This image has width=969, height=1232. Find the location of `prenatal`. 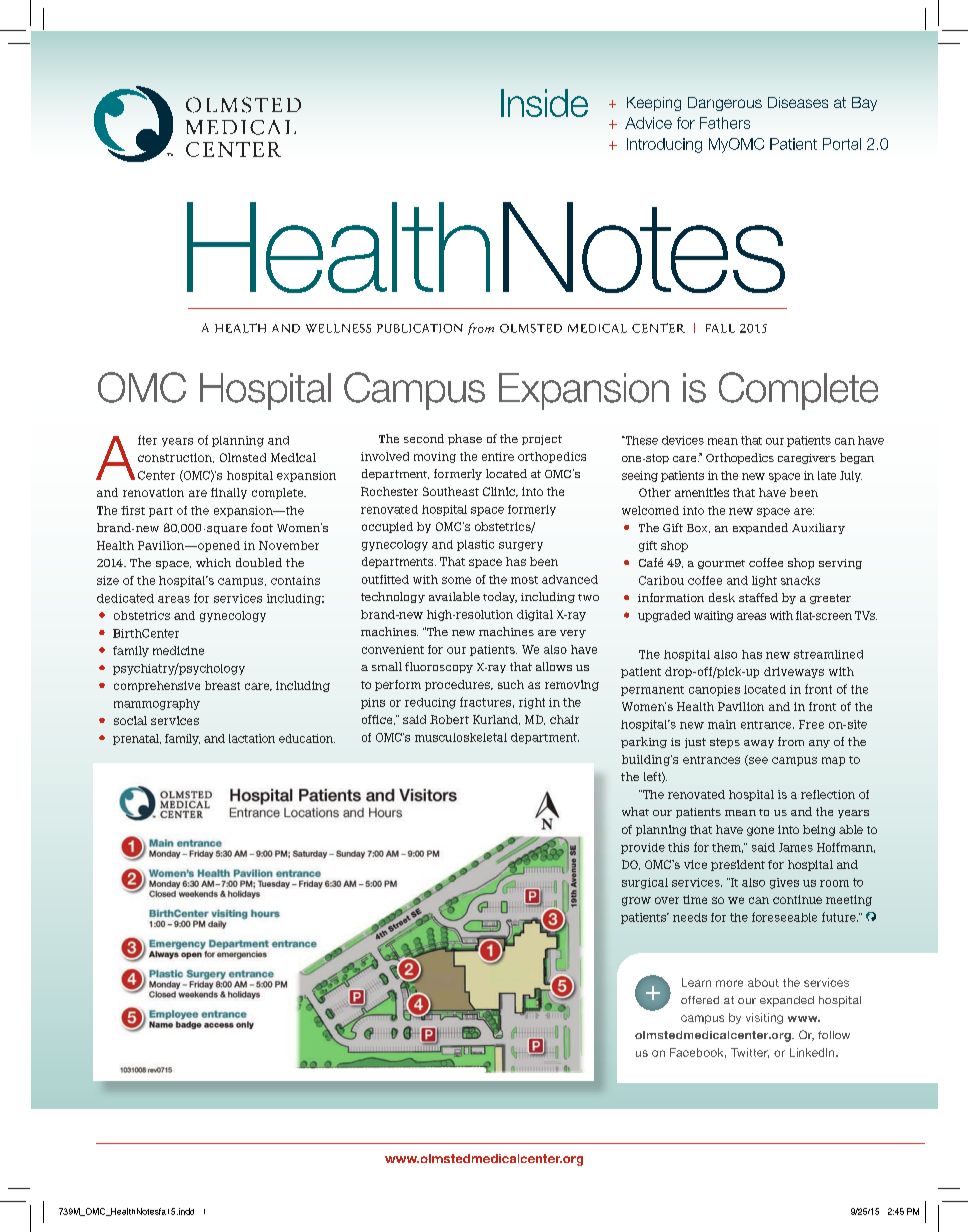

prenatal is located at coordinates (137, 739).
